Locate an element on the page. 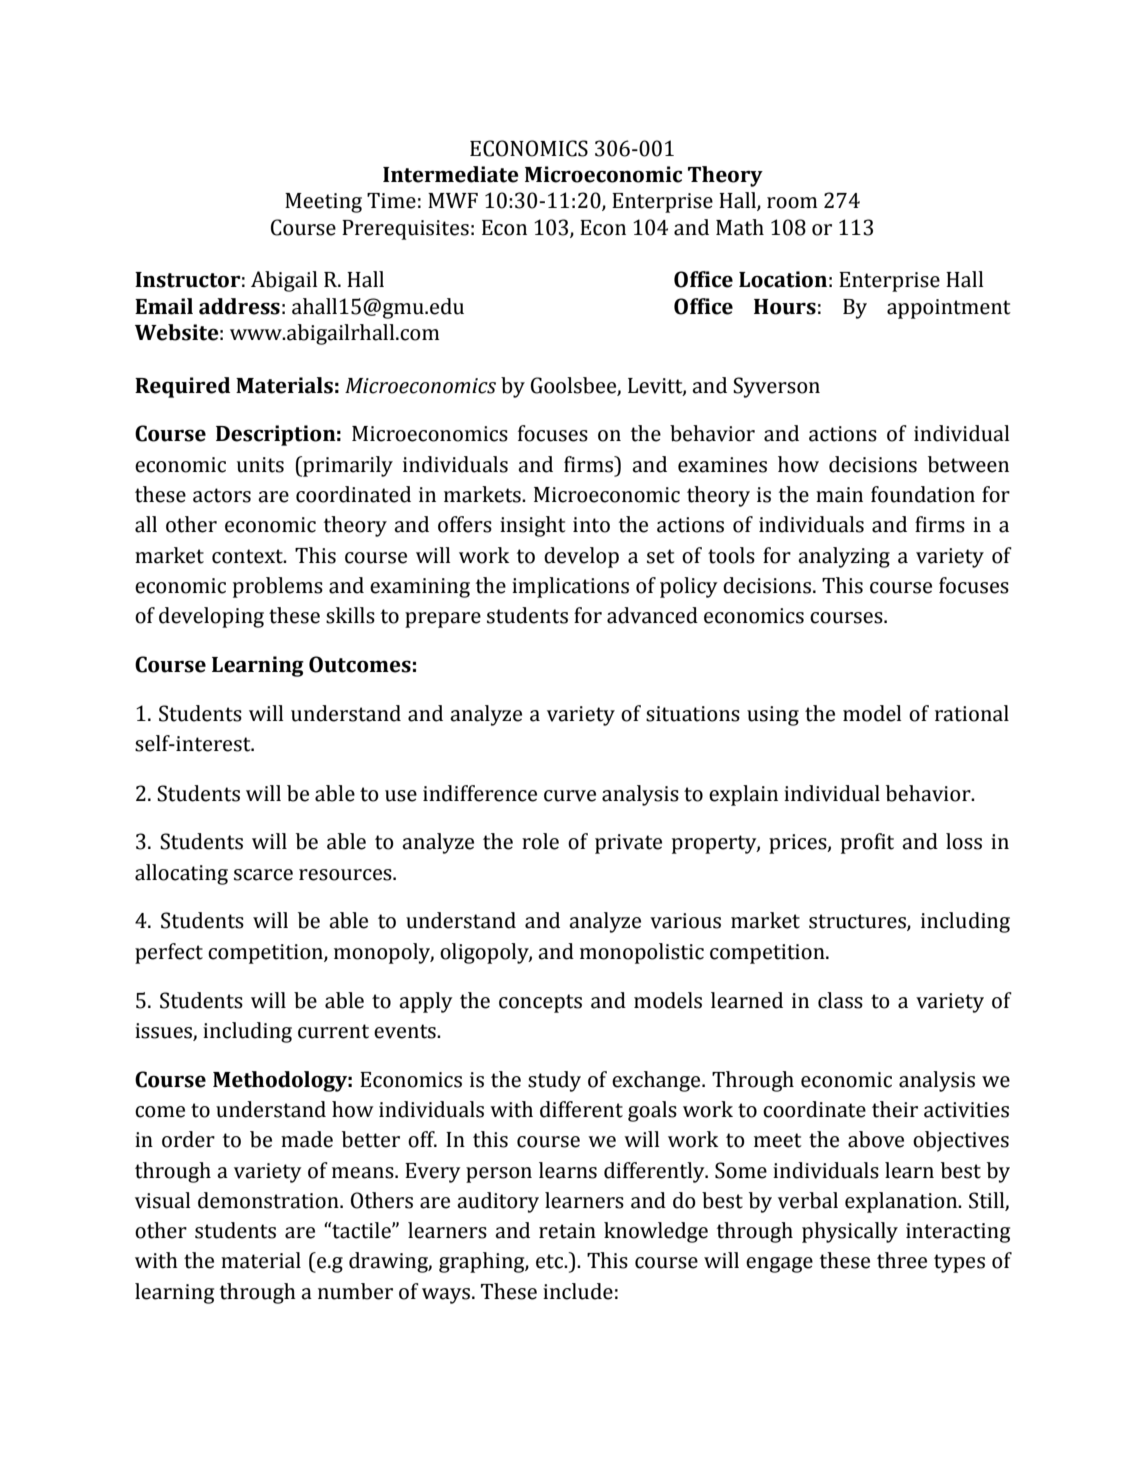 The width and height of the page is (1145, 1481). MWF is located at coordinates (453, 200).
